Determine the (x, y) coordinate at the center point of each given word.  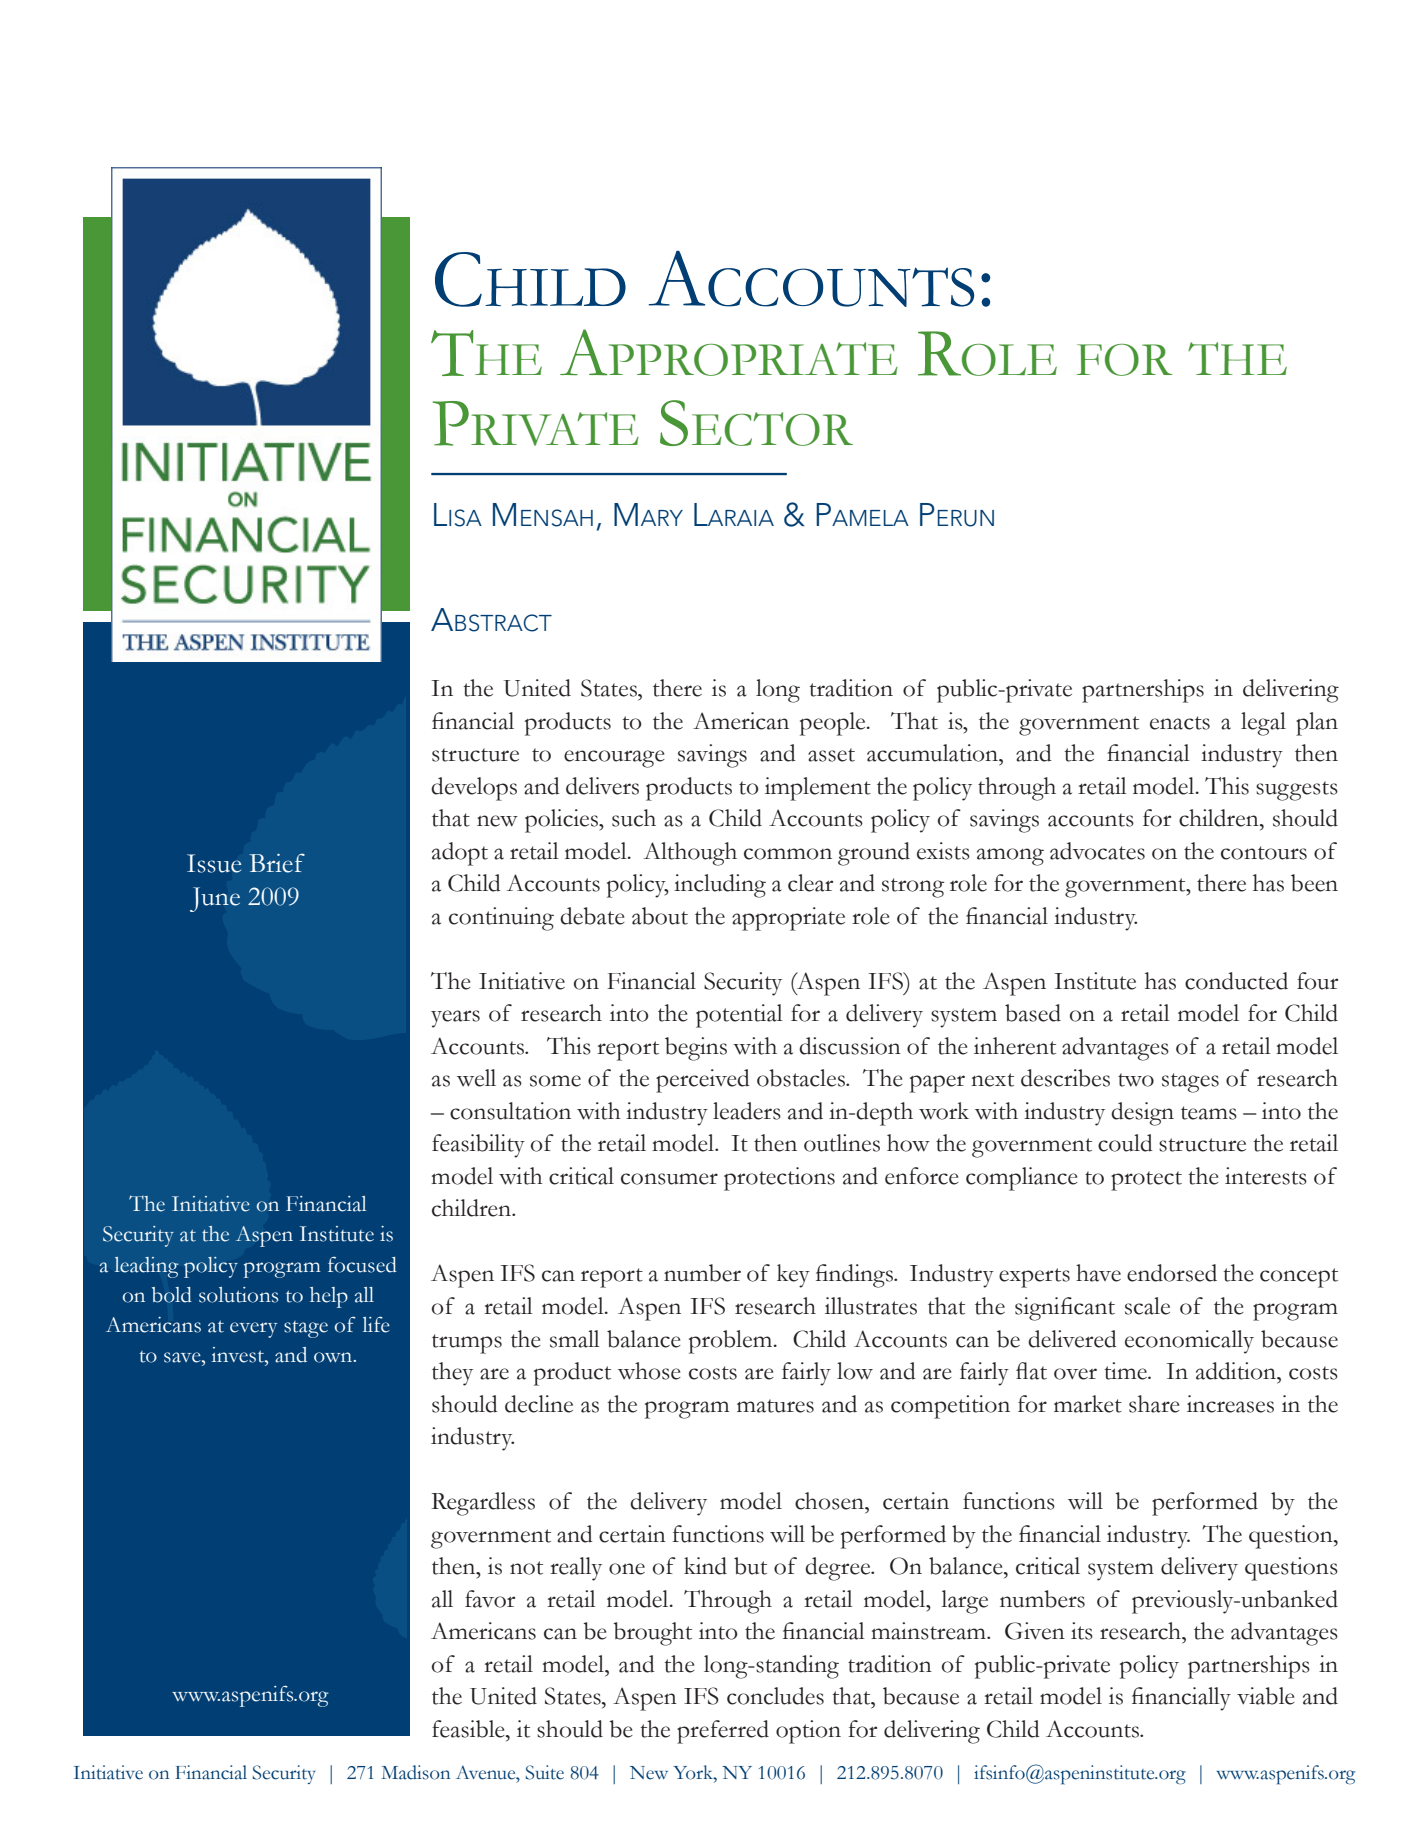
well (476, 1078)
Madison (415, 1772)
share (1154, 1404)
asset (831, 755)
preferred (723, 1732)
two (1136, 1080)
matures (775, 1406)
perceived (703, 1081)
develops (474, 789)
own (334, 1357)
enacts (1180, 723)
